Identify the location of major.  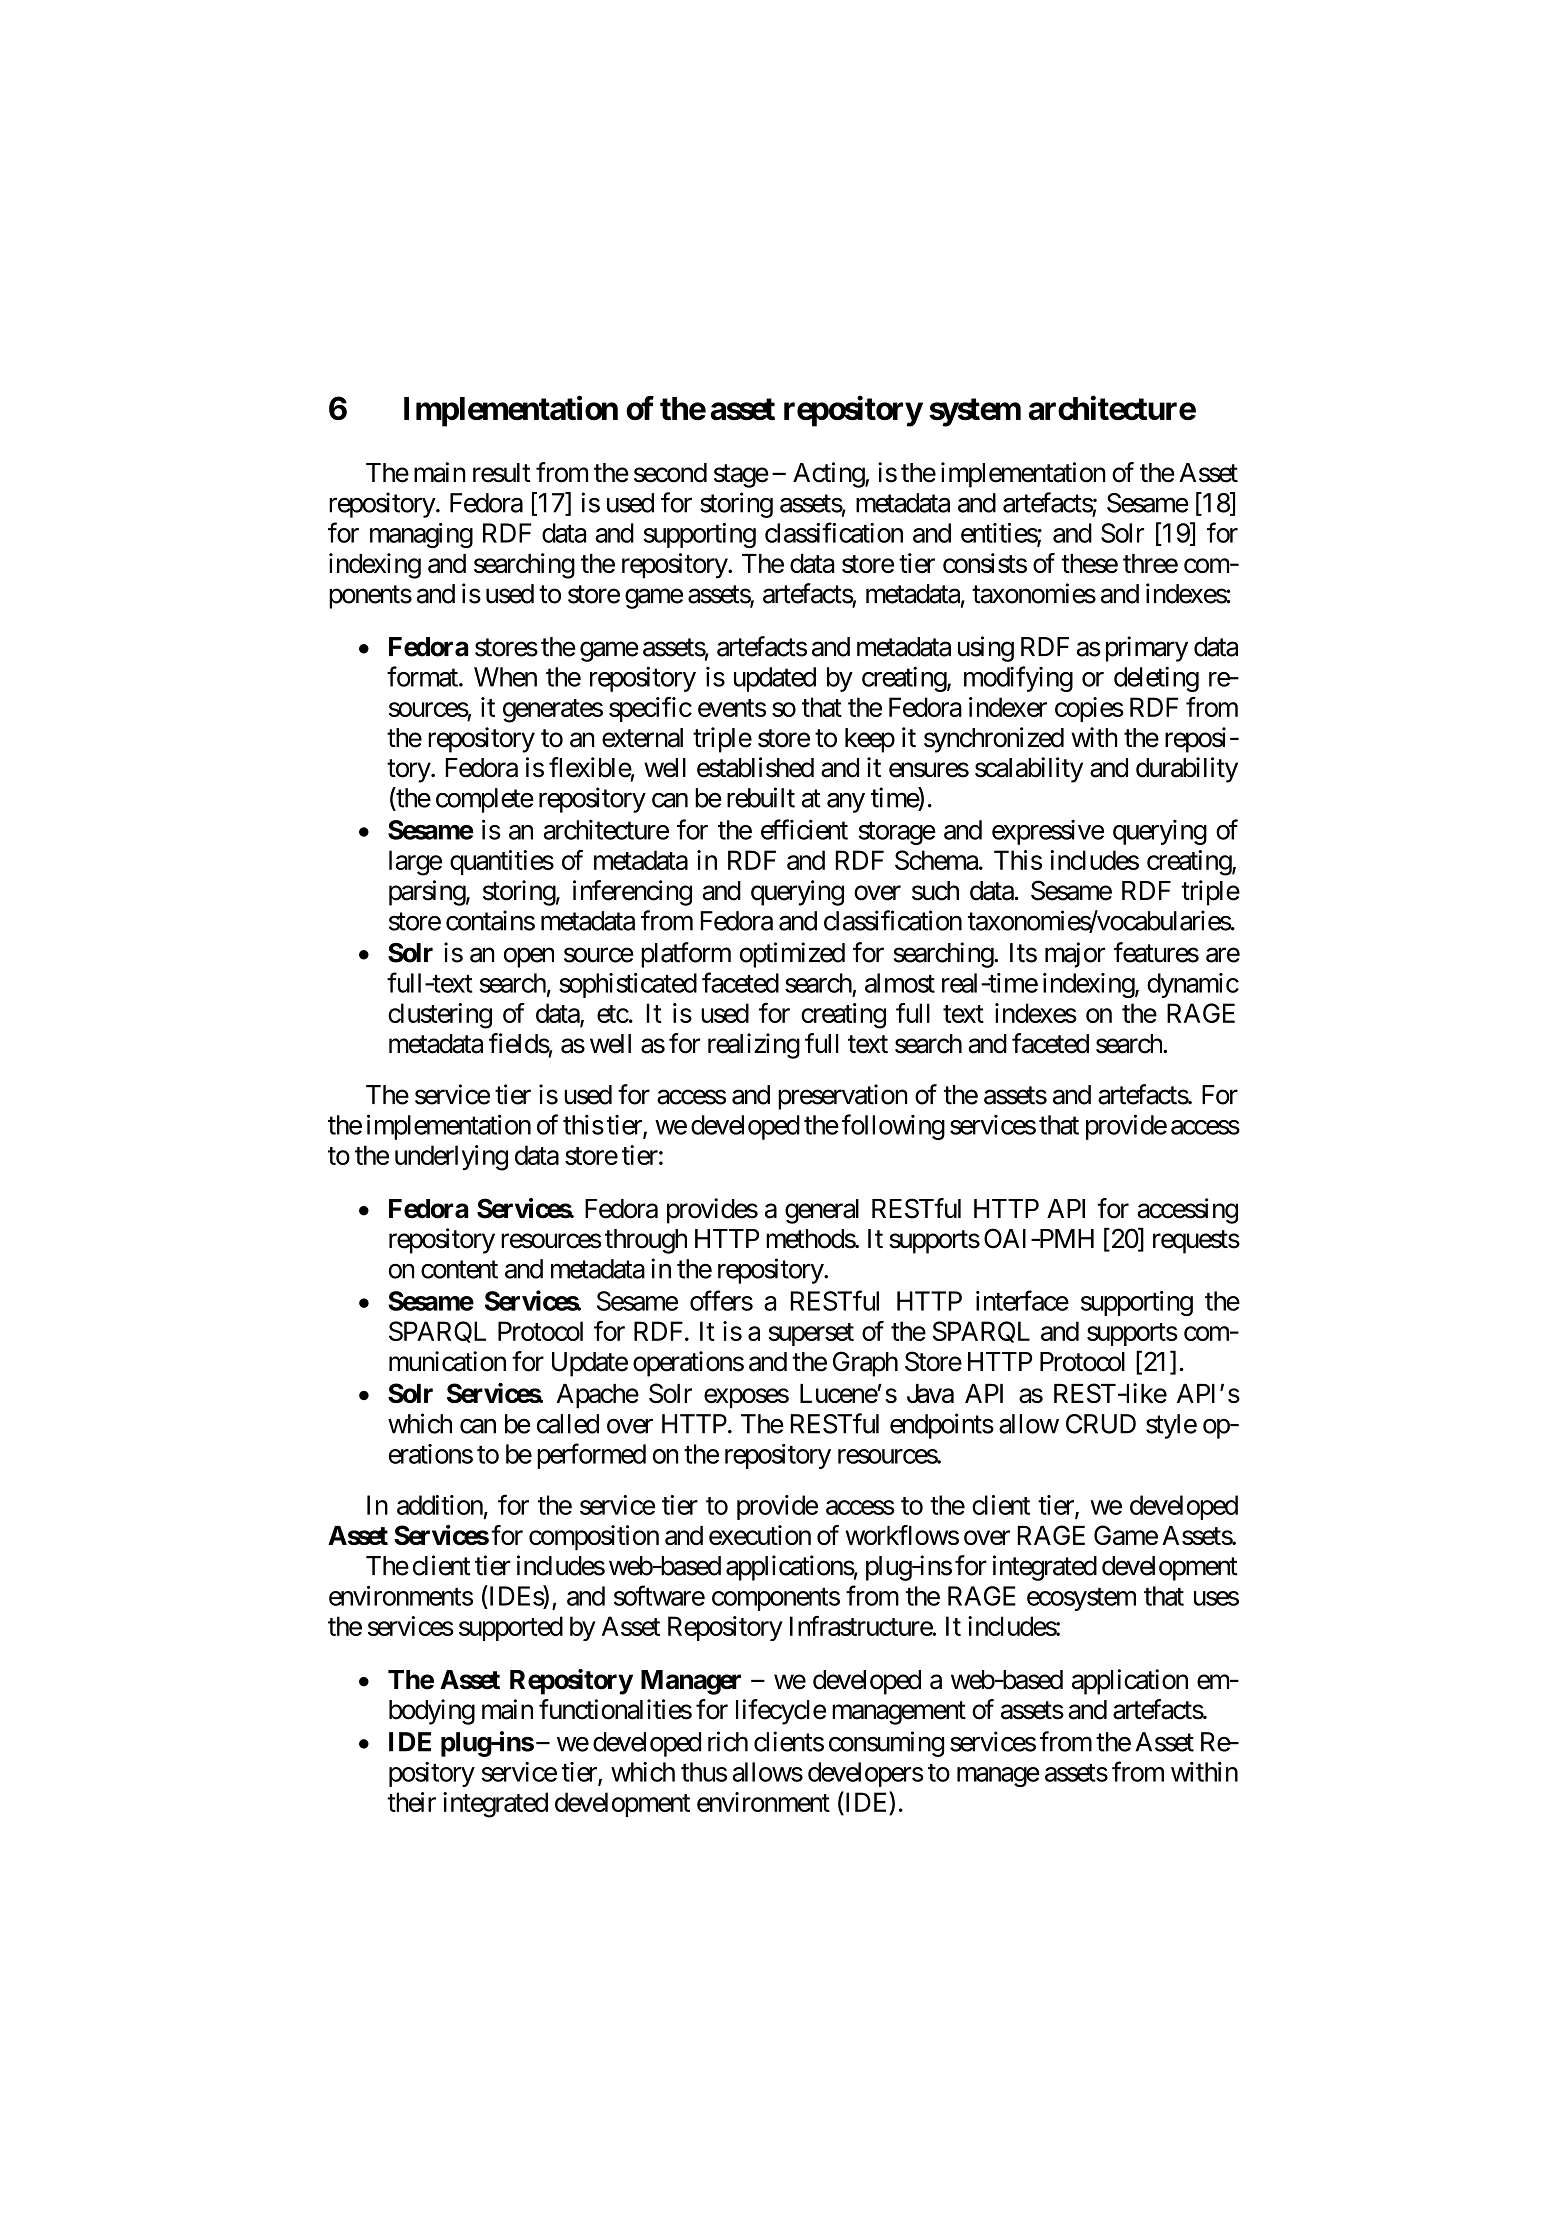
(1075, 955).
